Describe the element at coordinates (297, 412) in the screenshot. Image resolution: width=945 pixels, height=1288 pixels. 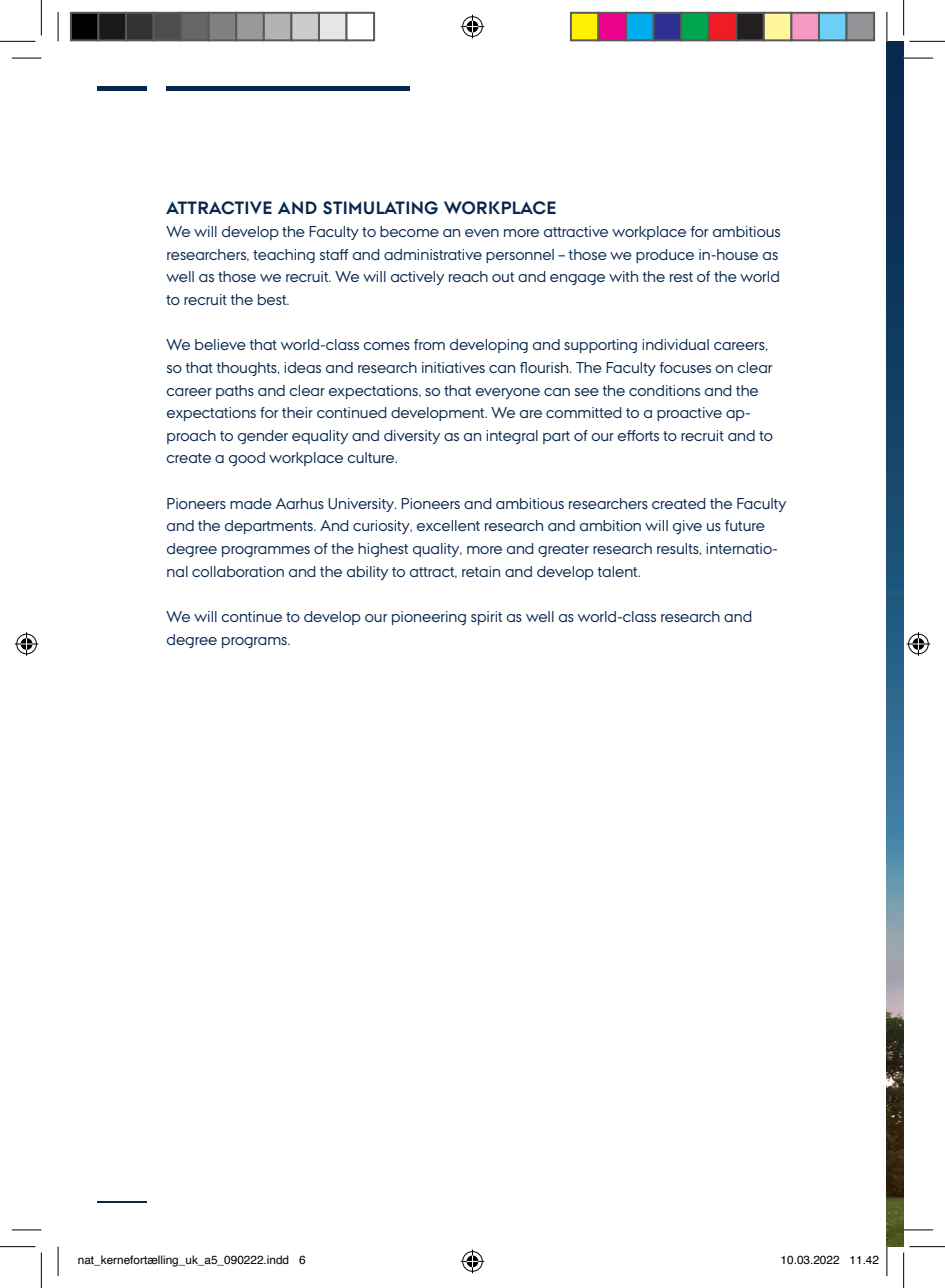
I see `their` at that location.
